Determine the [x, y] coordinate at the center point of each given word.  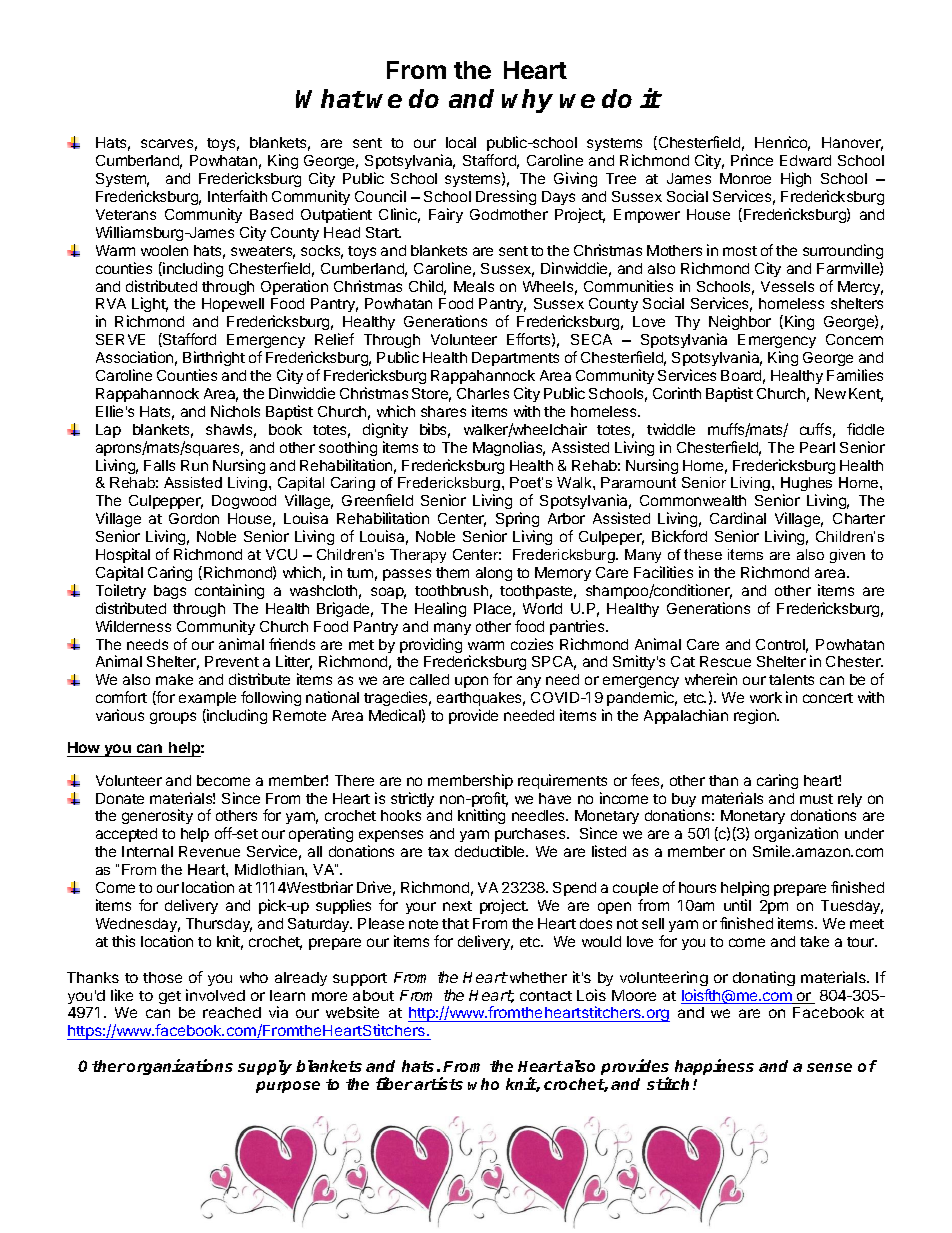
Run [194, 465]
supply [265, 1067]
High [796, 179]
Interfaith [237, 196]
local [461, 142]
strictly [412, 799]
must [816, 799]
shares [443, 411]
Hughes [806, 486]
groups [173, 718]
